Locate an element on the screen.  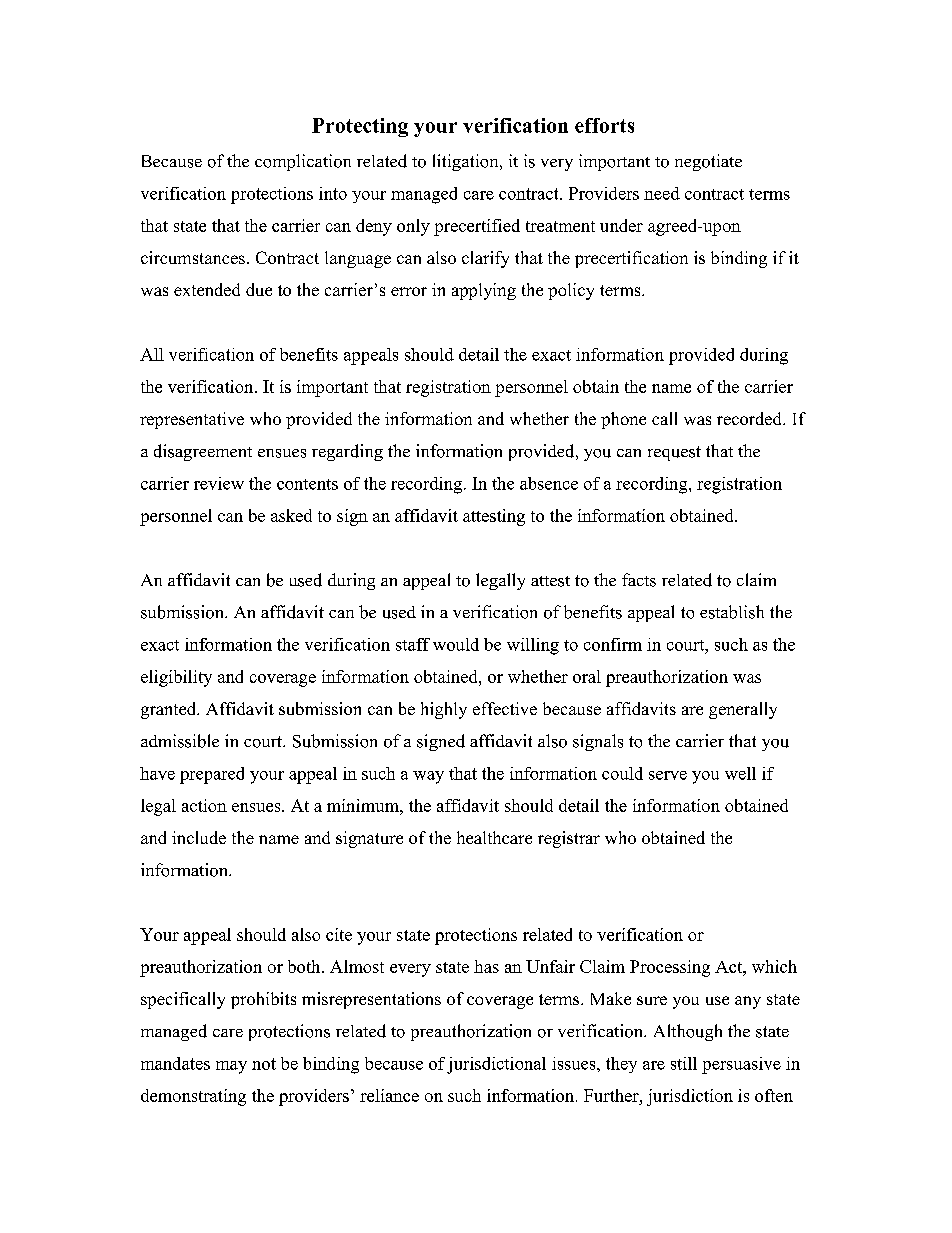
negotiate is located at coordinates (708, 162).
